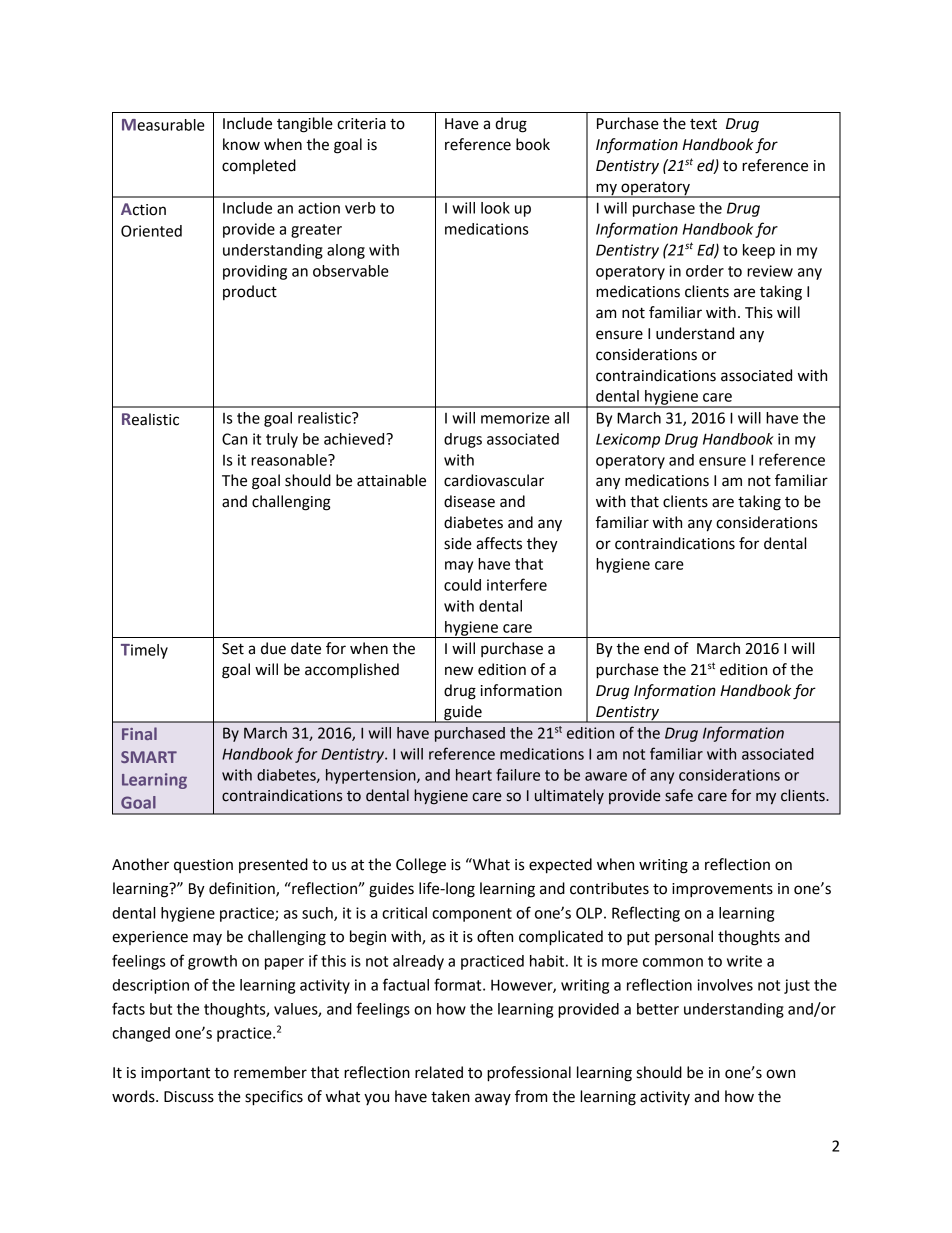  Describe the element at coordinates (495, 208) in the image. I see `look` at that location.
